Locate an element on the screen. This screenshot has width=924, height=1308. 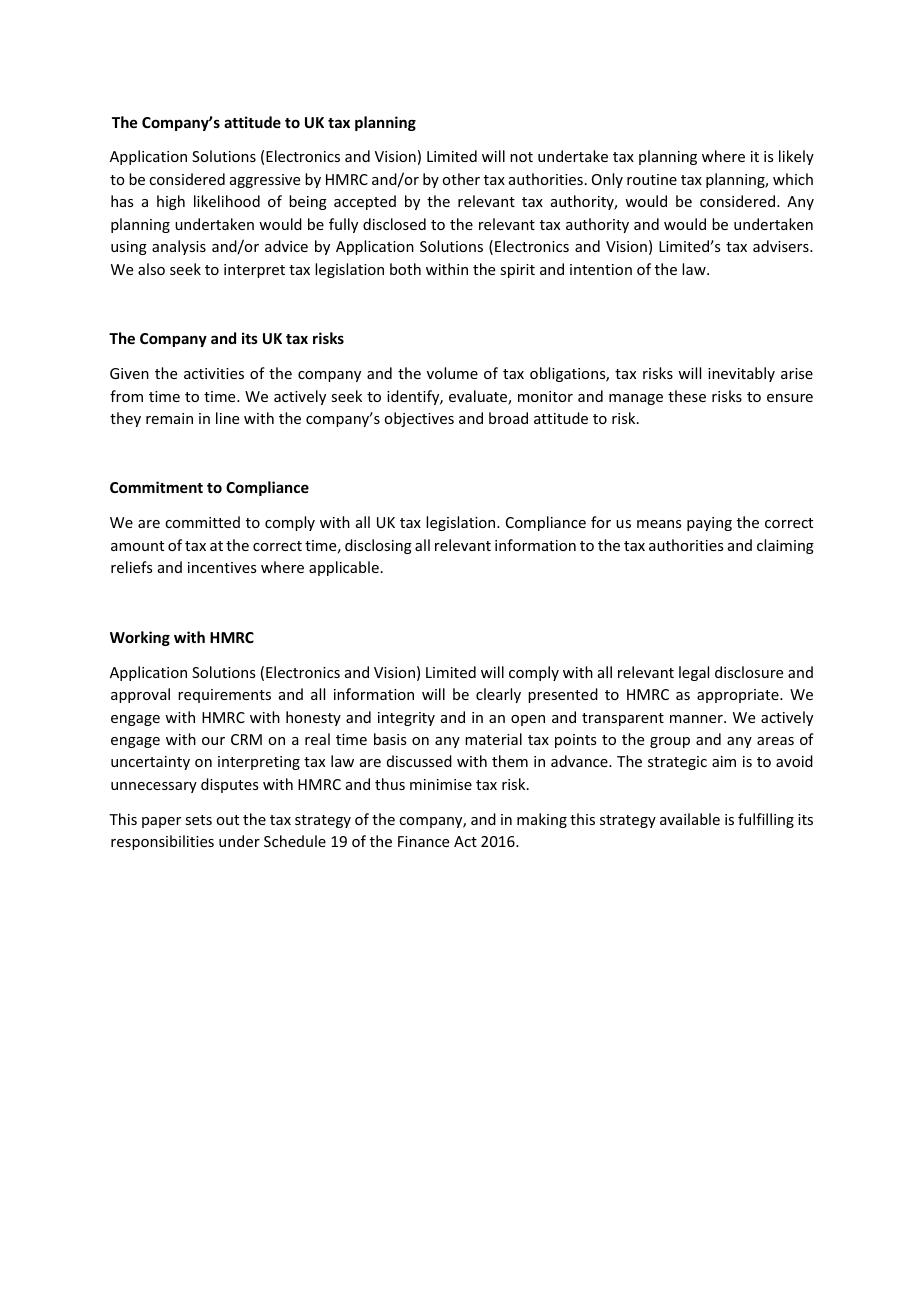
legal is located at coordinates (694, 673).
